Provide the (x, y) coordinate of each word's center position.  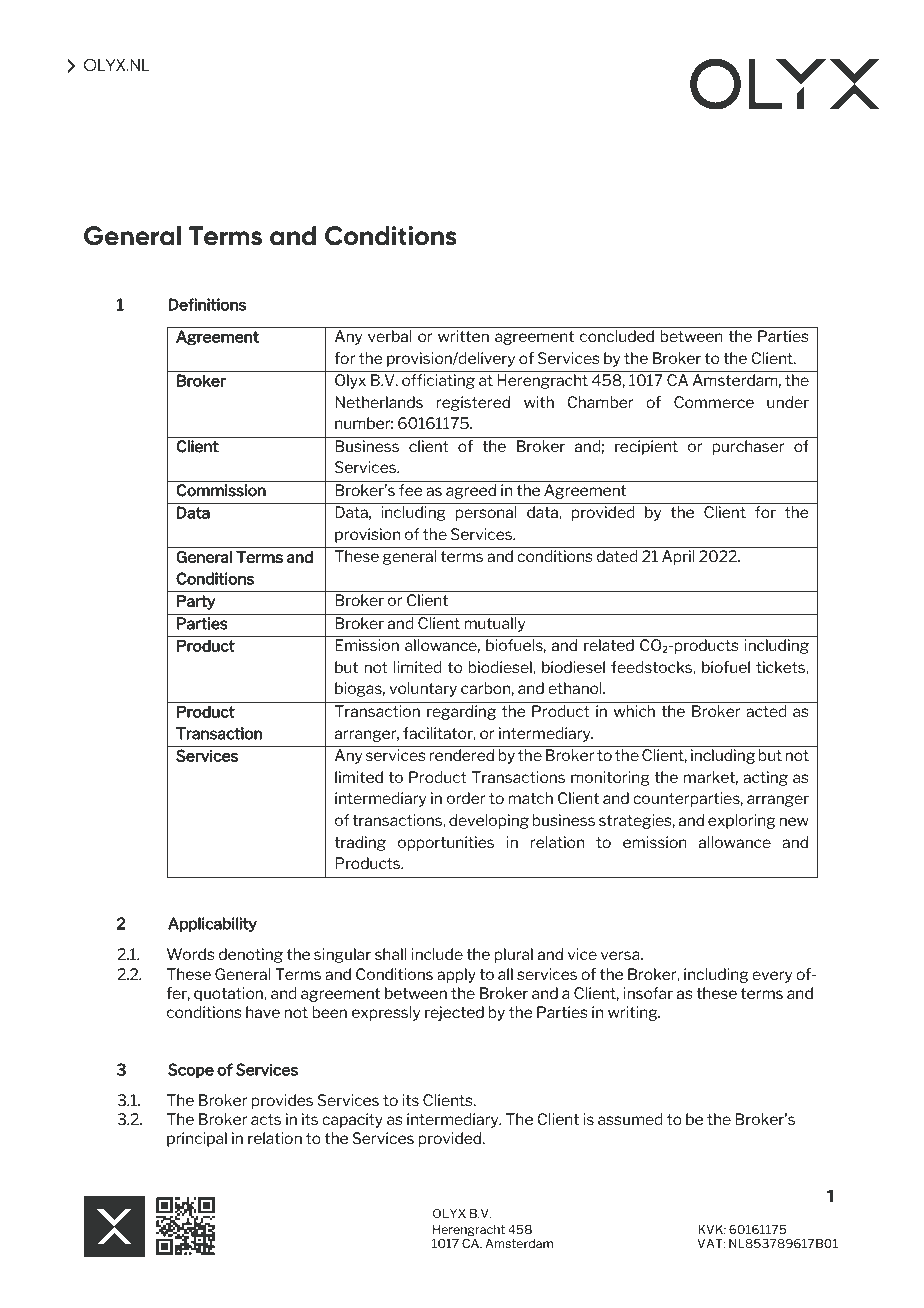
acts (266, 1119)
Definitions (207, 304)
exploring (741, 821)
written (463, 336)
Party (196, 602)
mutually (494, 624)
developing (489, 821)
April (678, 557)
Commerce (714, 402)
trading (360, 843)
